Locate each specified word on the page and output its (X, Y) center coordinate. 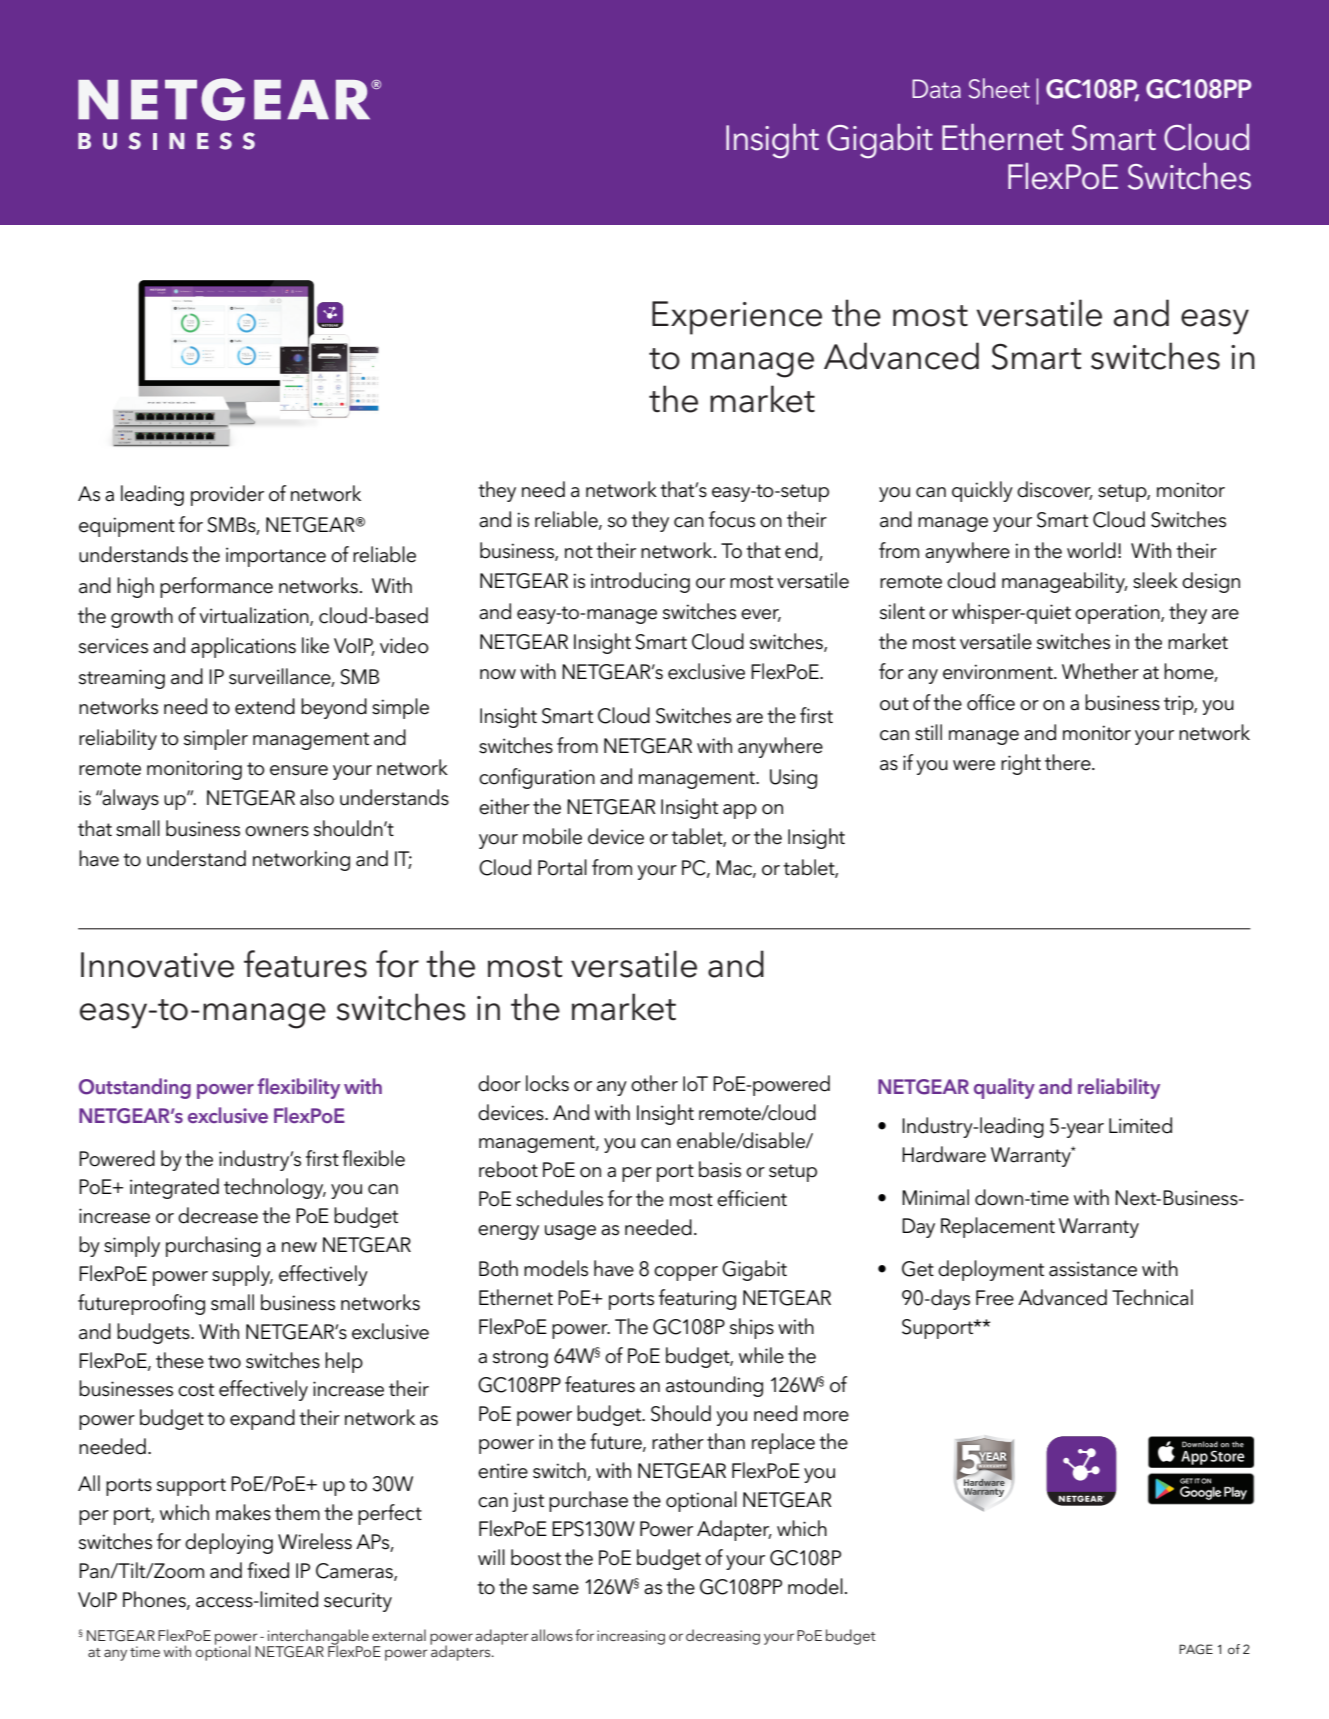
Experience (737, 318)
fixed (268, 1570)
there (1069, 762)
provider (227, 495)
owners (277, 831)
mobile (552, 836)
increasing (631, 1637)
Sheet (999, 88)
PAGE (1196, 1649)
